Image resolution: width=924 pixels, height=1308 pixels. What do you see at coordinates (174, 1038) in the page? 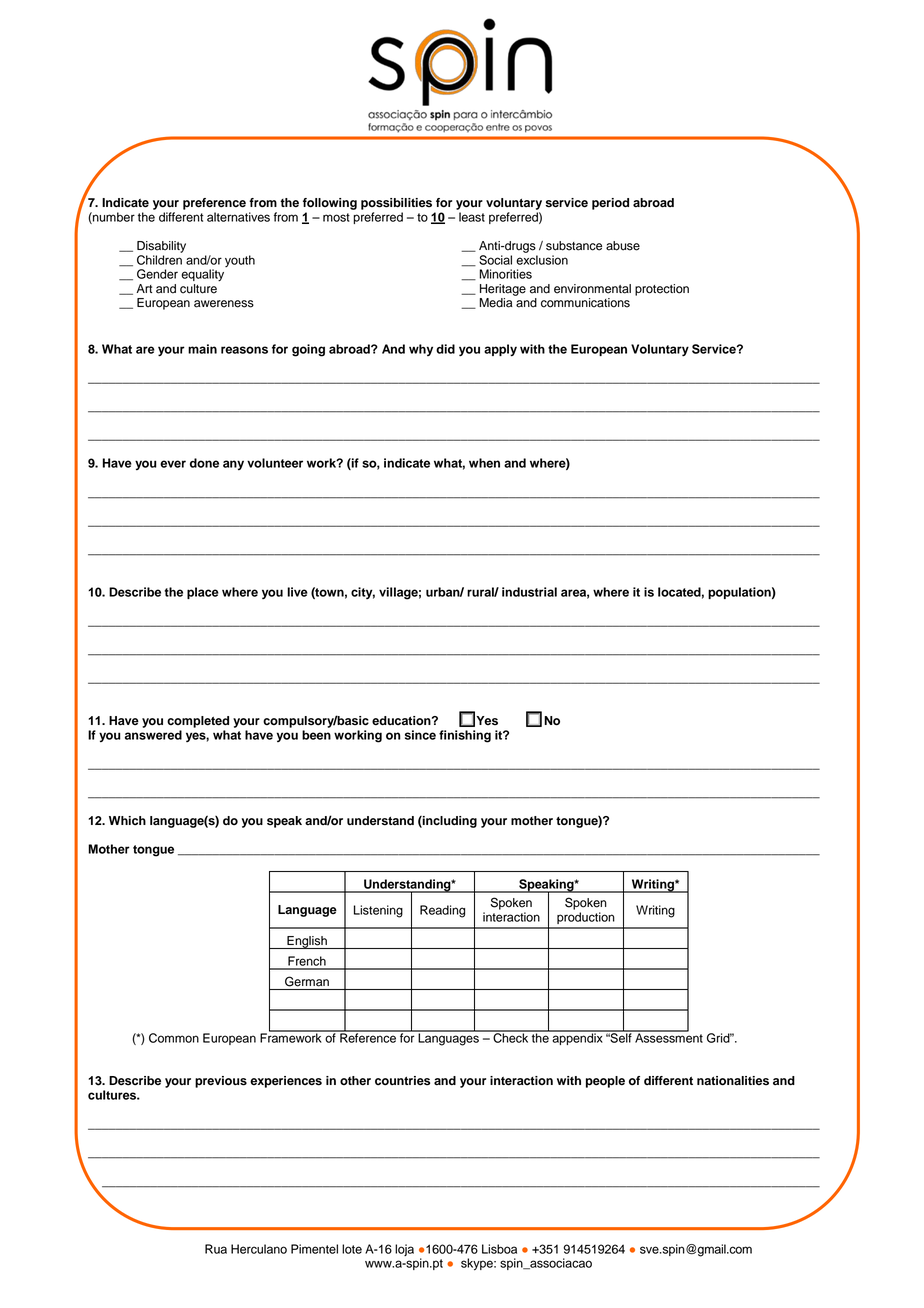
I see `Common` at bounding box center [174, 1038].
